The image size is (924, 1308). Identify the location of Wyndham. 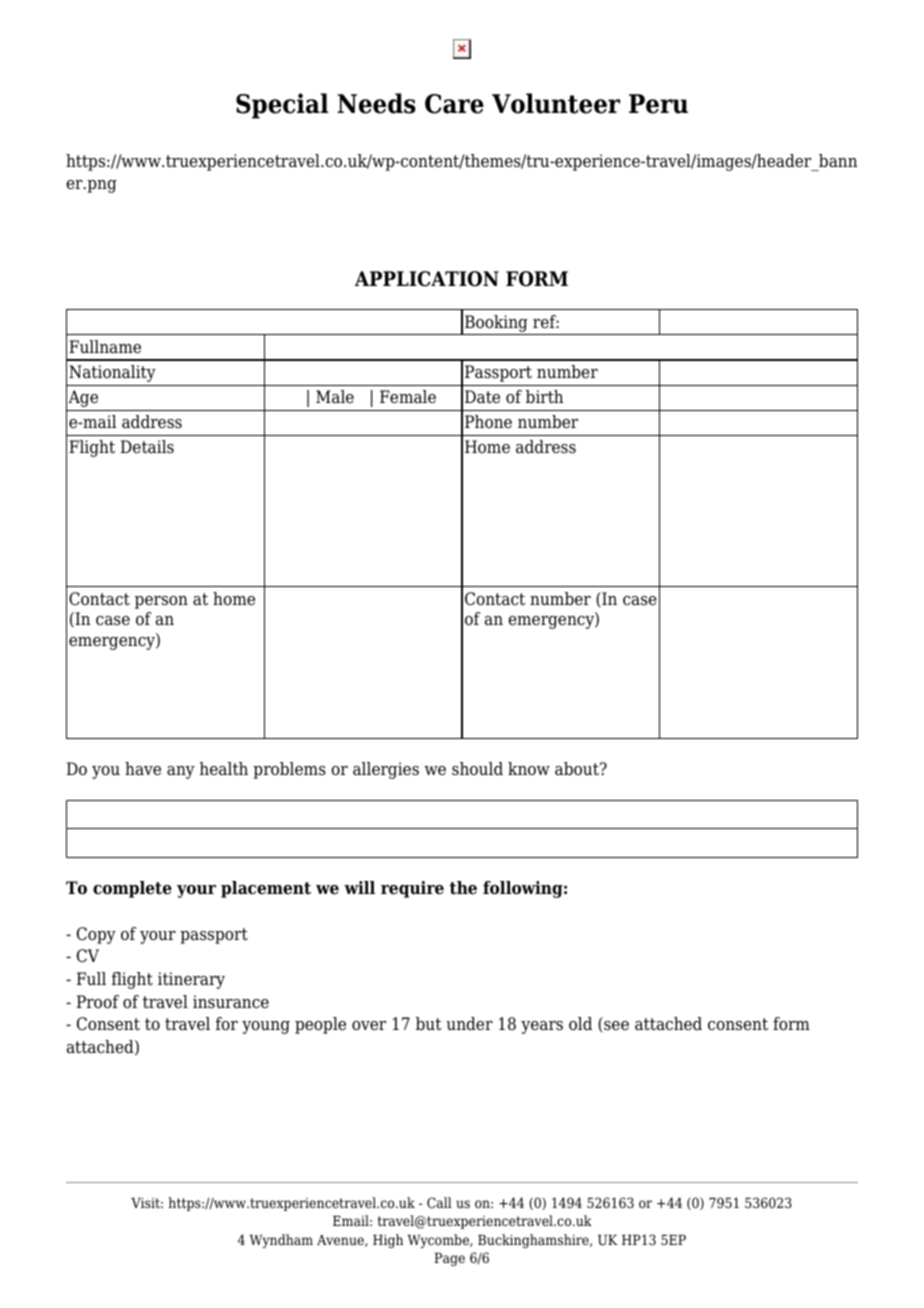
(281, 1241).
